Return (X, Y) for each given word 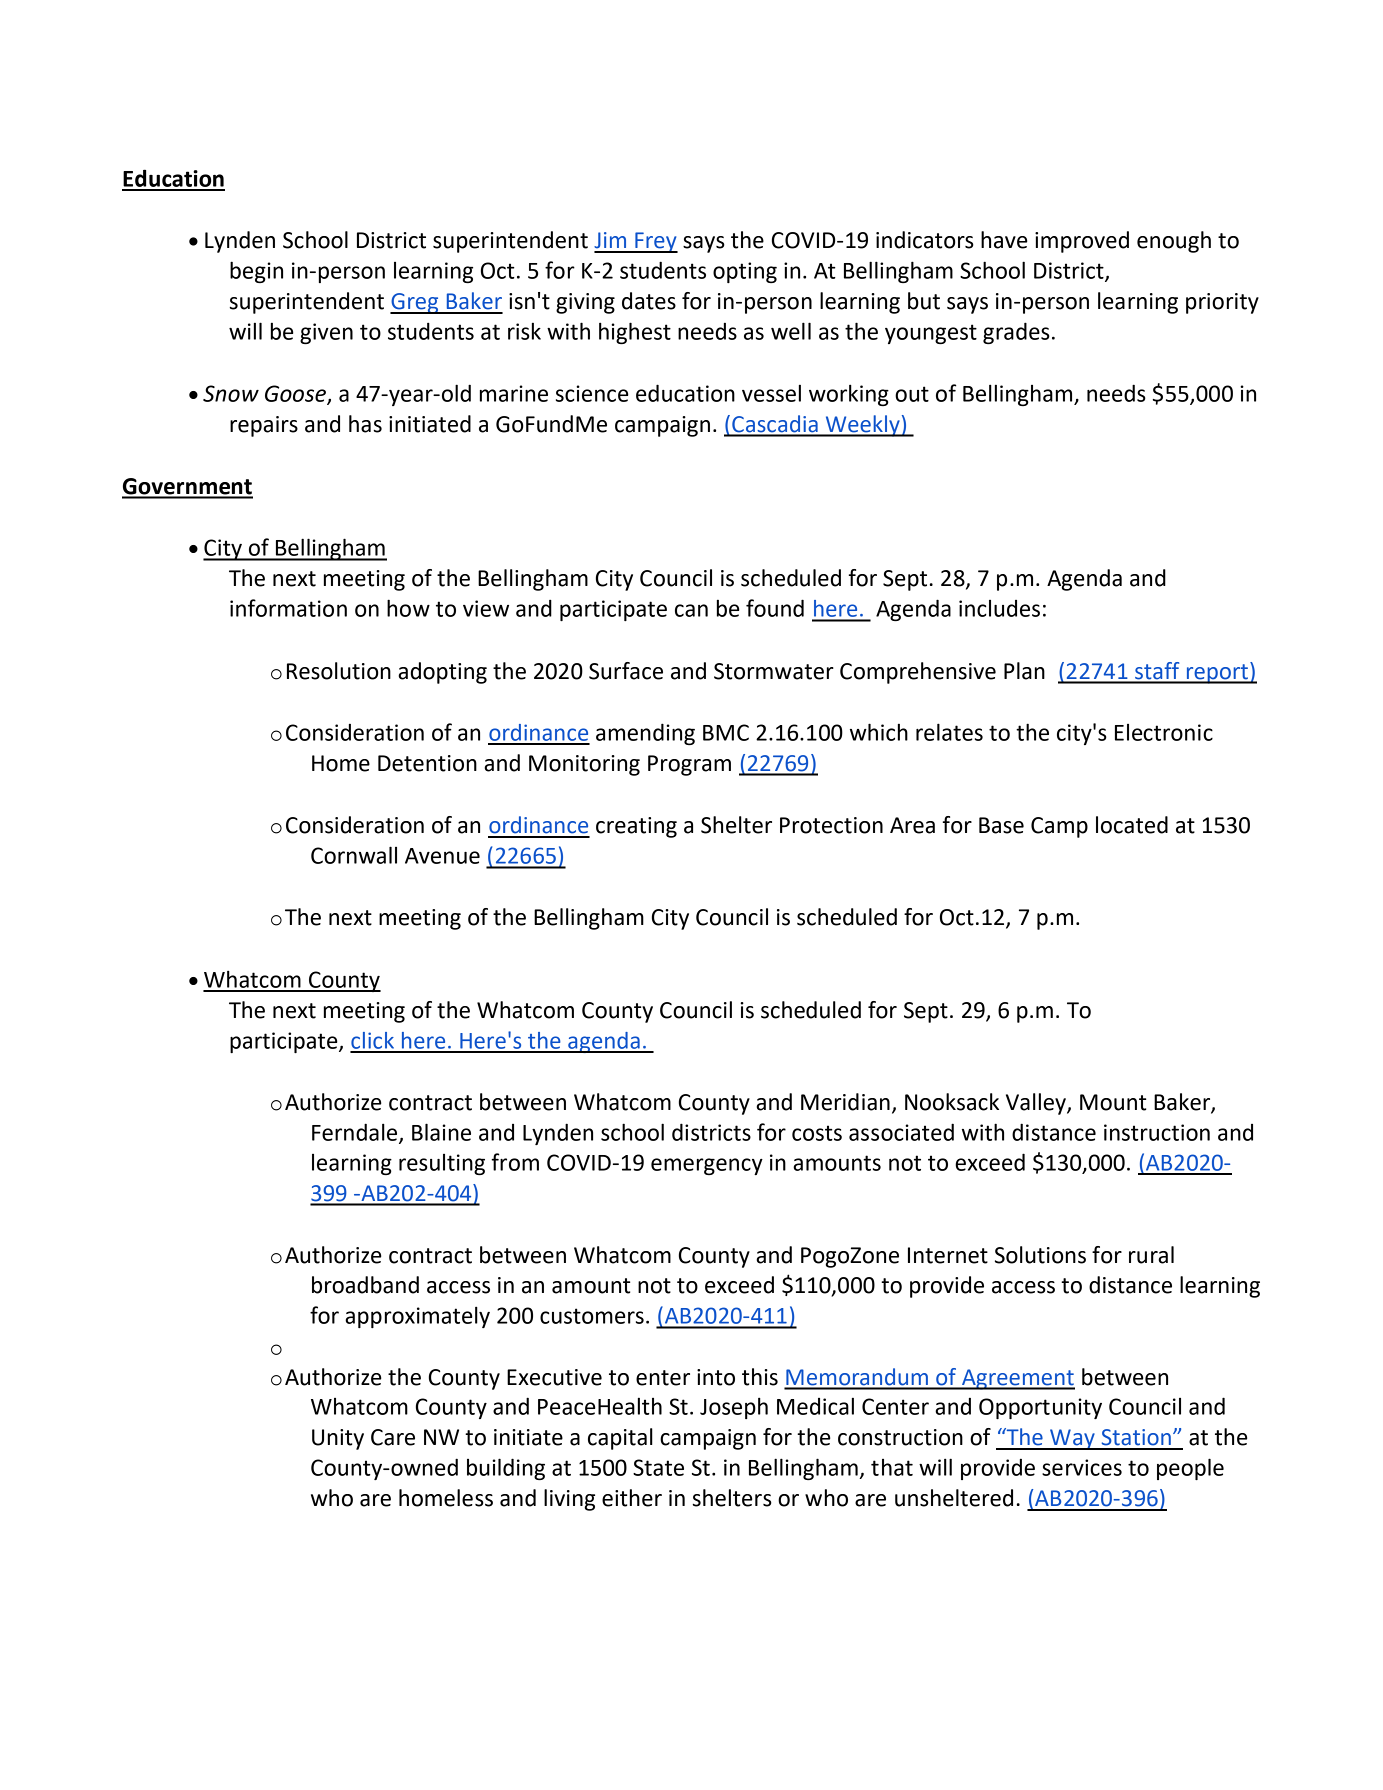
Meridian (845, 1102)
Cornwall (354, 855)
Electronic (1164, 732)
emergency (707, 1166)
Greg (415, 303)
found (775, 608)
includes (999, 608)
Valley (1037, 1104)
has (365, 424)
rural (1151, 1255)
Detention (427, 763)
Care (393, 1437)
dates (649, 301)
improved (1082, 242)
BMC (726, 732)
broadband (365, 1285)
